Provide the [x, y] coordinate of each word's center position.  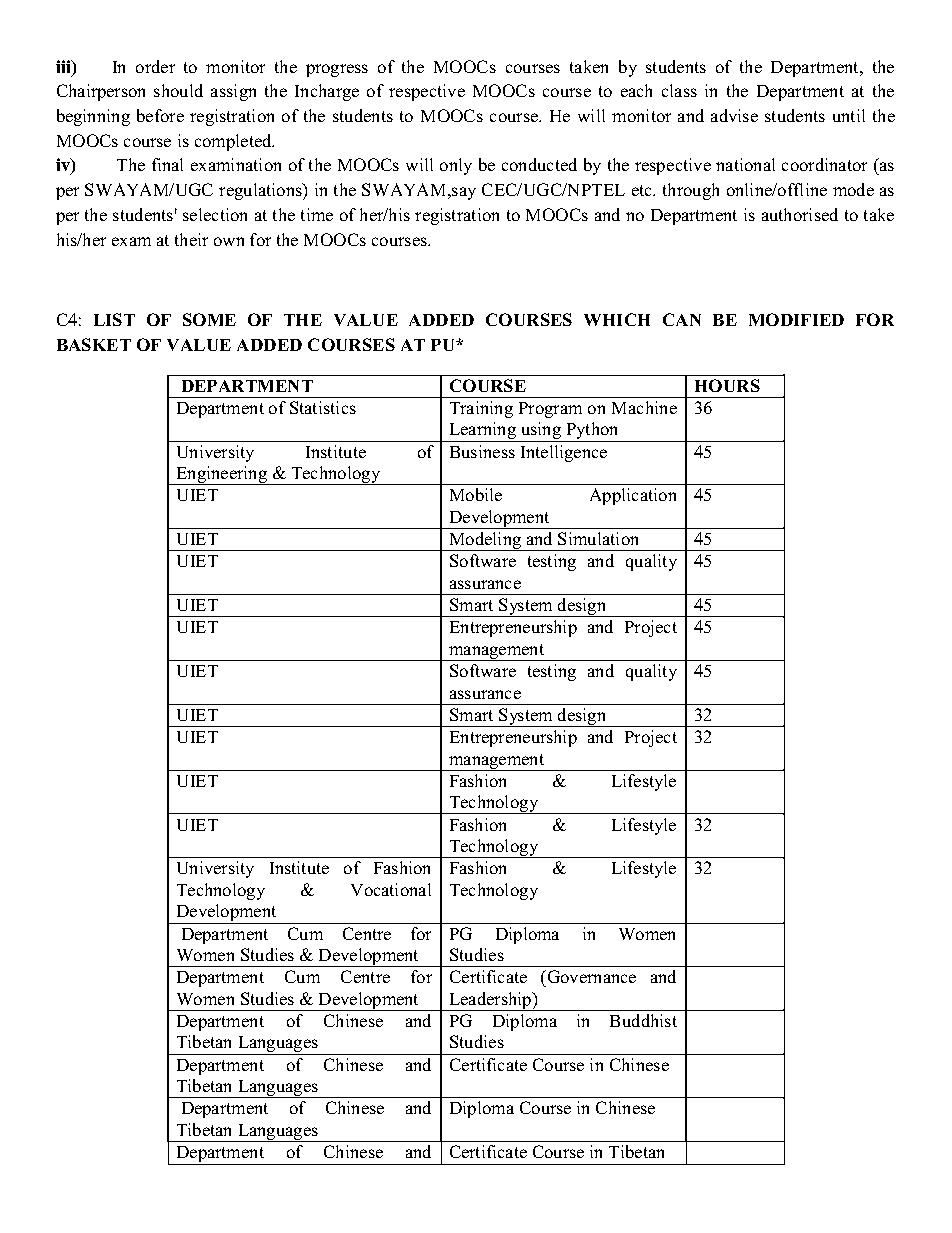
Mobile [476, 494]
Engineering [222, 475]
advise [734, 115]
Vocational [391, 889]
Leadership [490, 1001]
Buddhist [643, 1020]
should [178, 90]
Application [633, 496]
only [456, 166]
